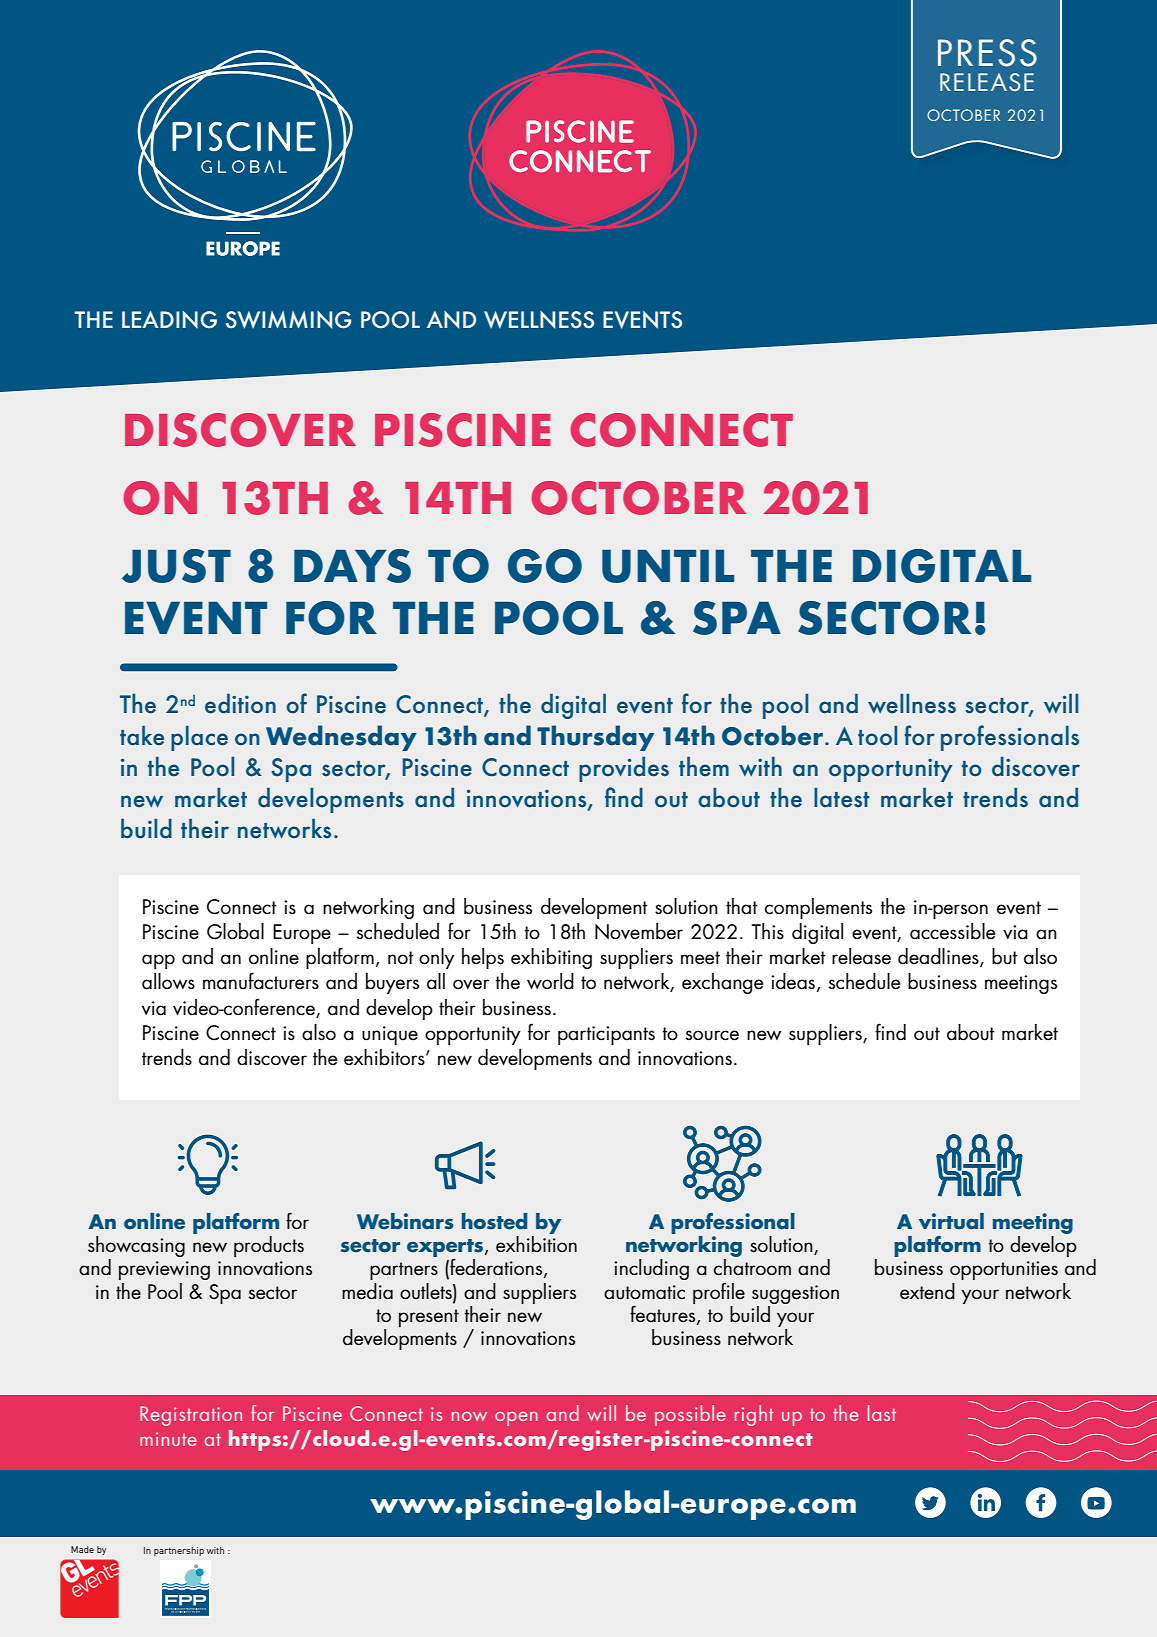 The width and height of the screenshot is (1157, 1637). I want to click on minute, so click(168, 1439).
